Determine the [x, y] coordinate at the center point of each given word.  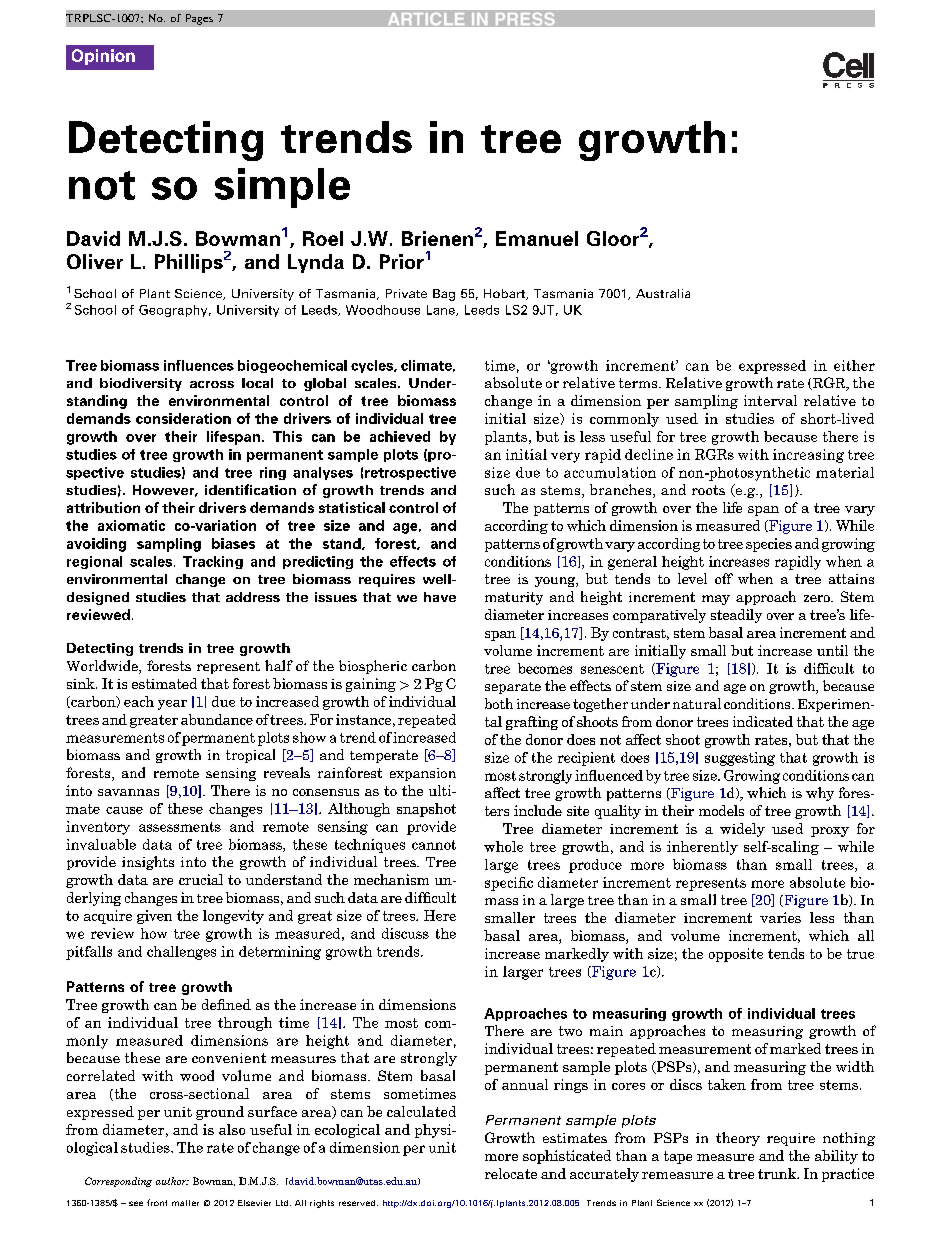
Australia [663, 293]
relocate [511, 1173]
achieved [400, 436]
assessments [180, 827]
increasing [808, 456]
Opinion [103, 57]
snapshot [426, 810]
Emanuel [537, 238]
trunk [778, 1173]
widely [742, 830]
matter [185, 1203]
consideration [183, 418]
